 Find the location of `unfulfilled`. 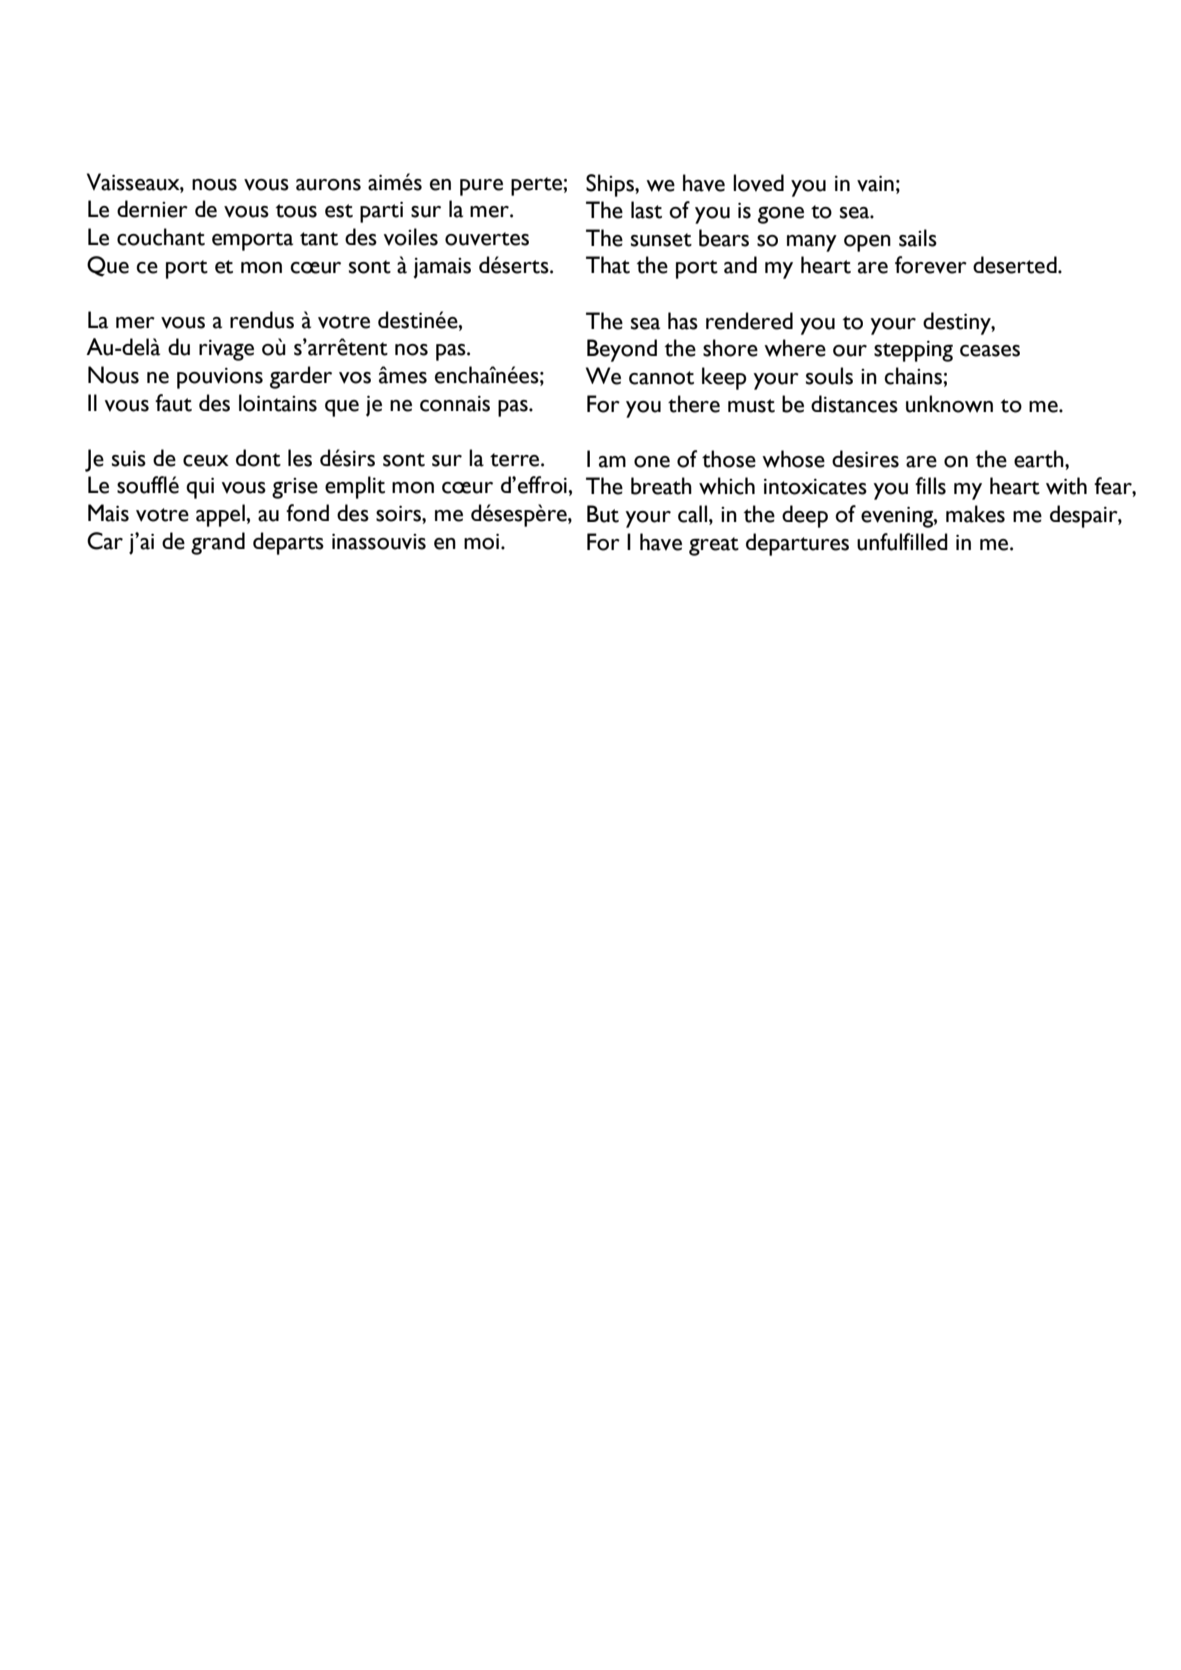

unfulfilled is located at coordinates (902, 542).
